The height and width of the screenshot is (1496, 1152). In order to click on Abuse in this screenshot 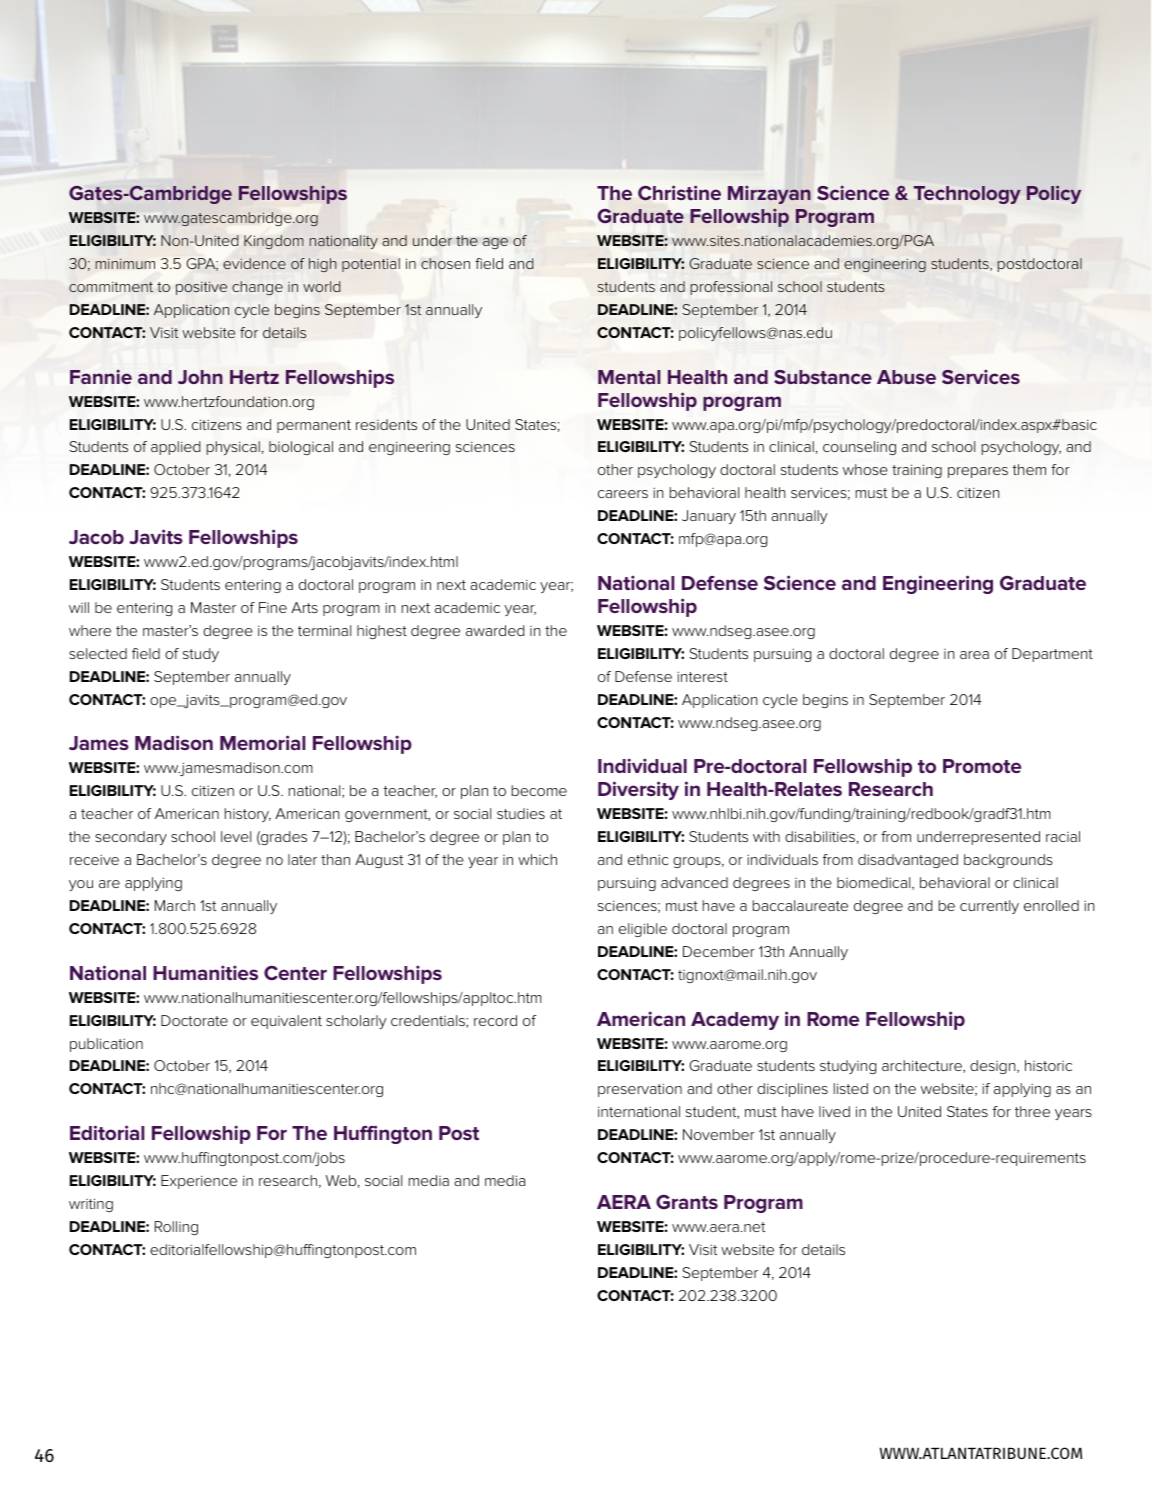, I will do `click(906, 377)`.
